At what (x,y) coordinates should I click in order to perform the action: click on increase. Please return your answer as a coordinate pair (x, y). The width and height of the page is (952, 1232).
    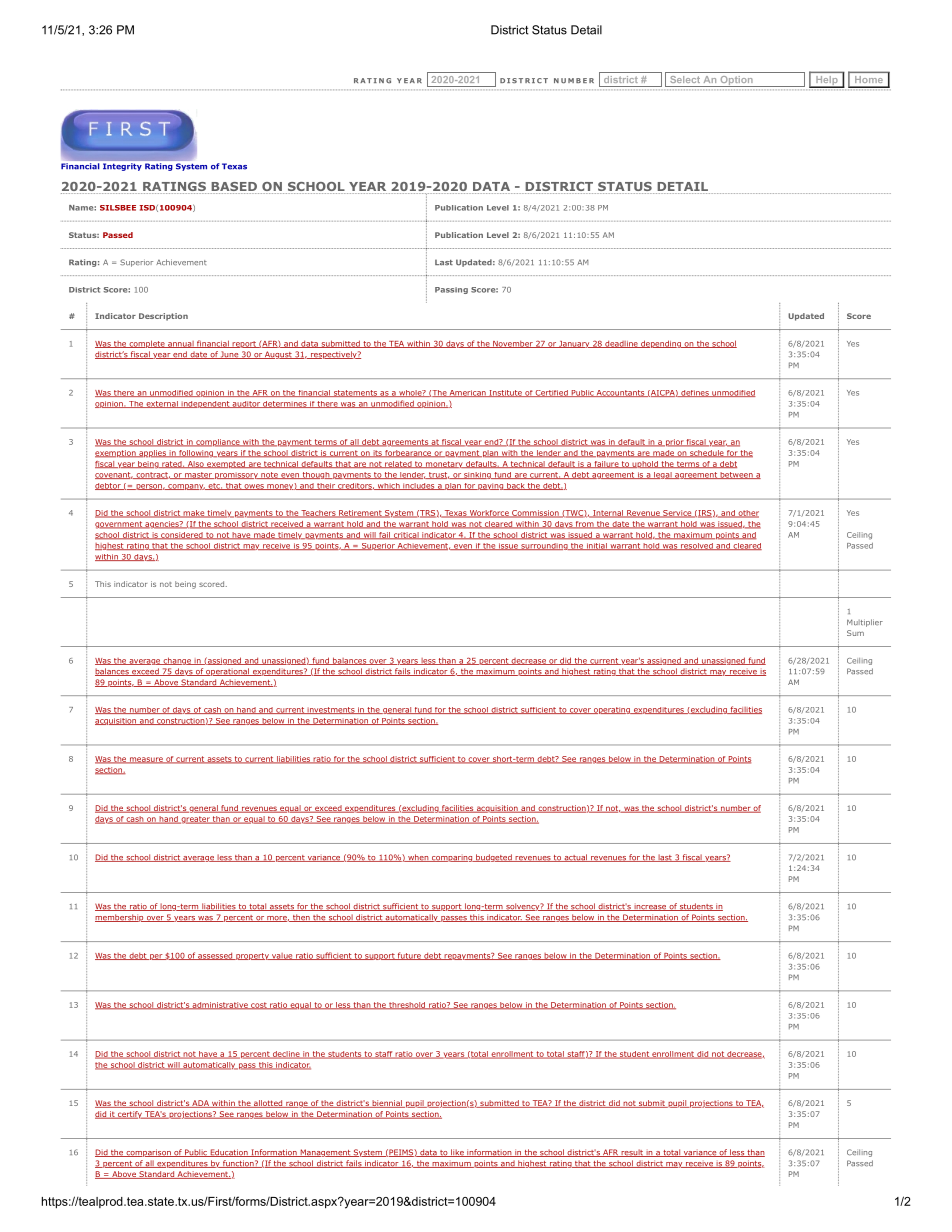
    Looking at the image, I should click on (650, 908).
